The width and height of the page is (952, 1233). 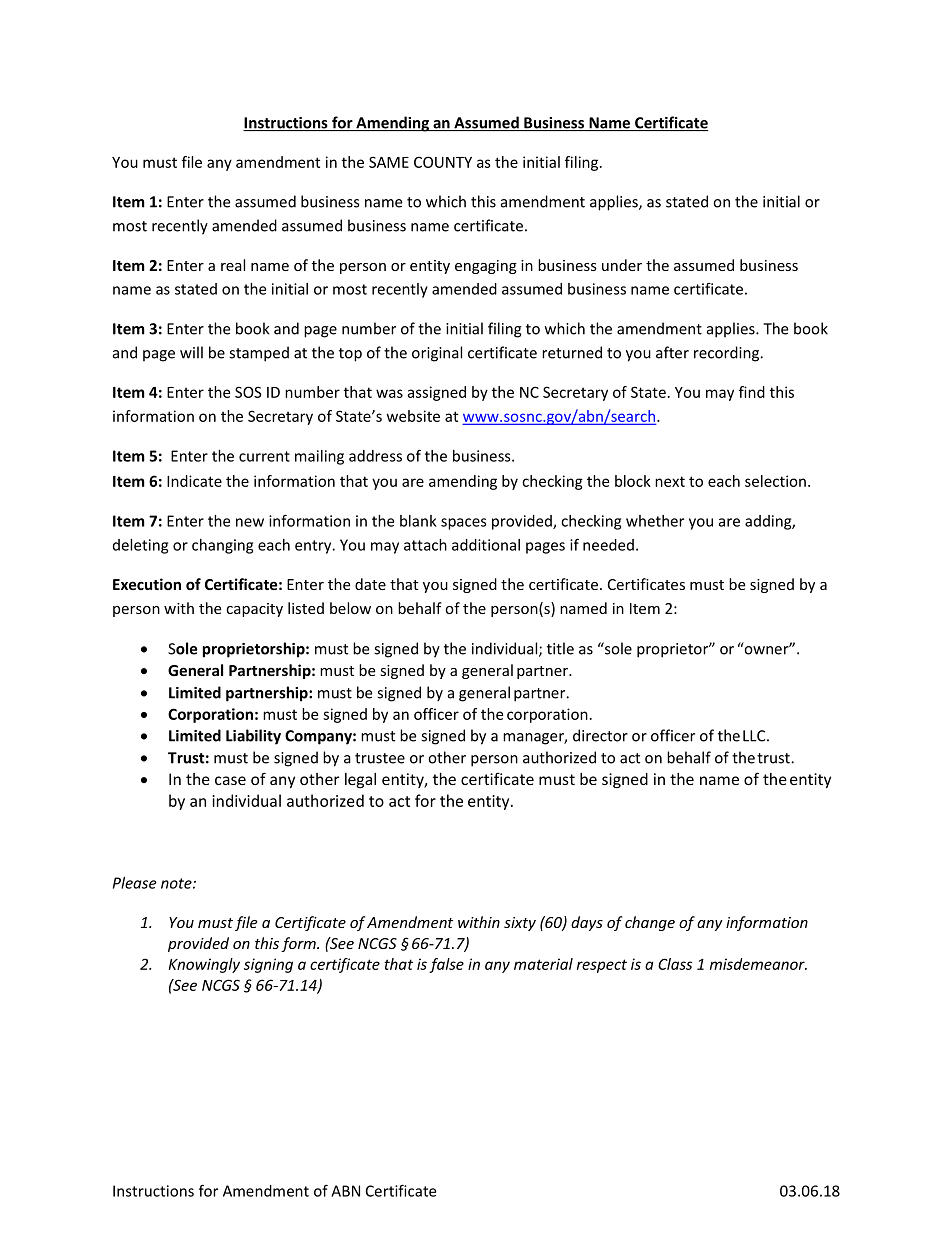 I want to click on COUNTY, so click(x=443, y=162).
